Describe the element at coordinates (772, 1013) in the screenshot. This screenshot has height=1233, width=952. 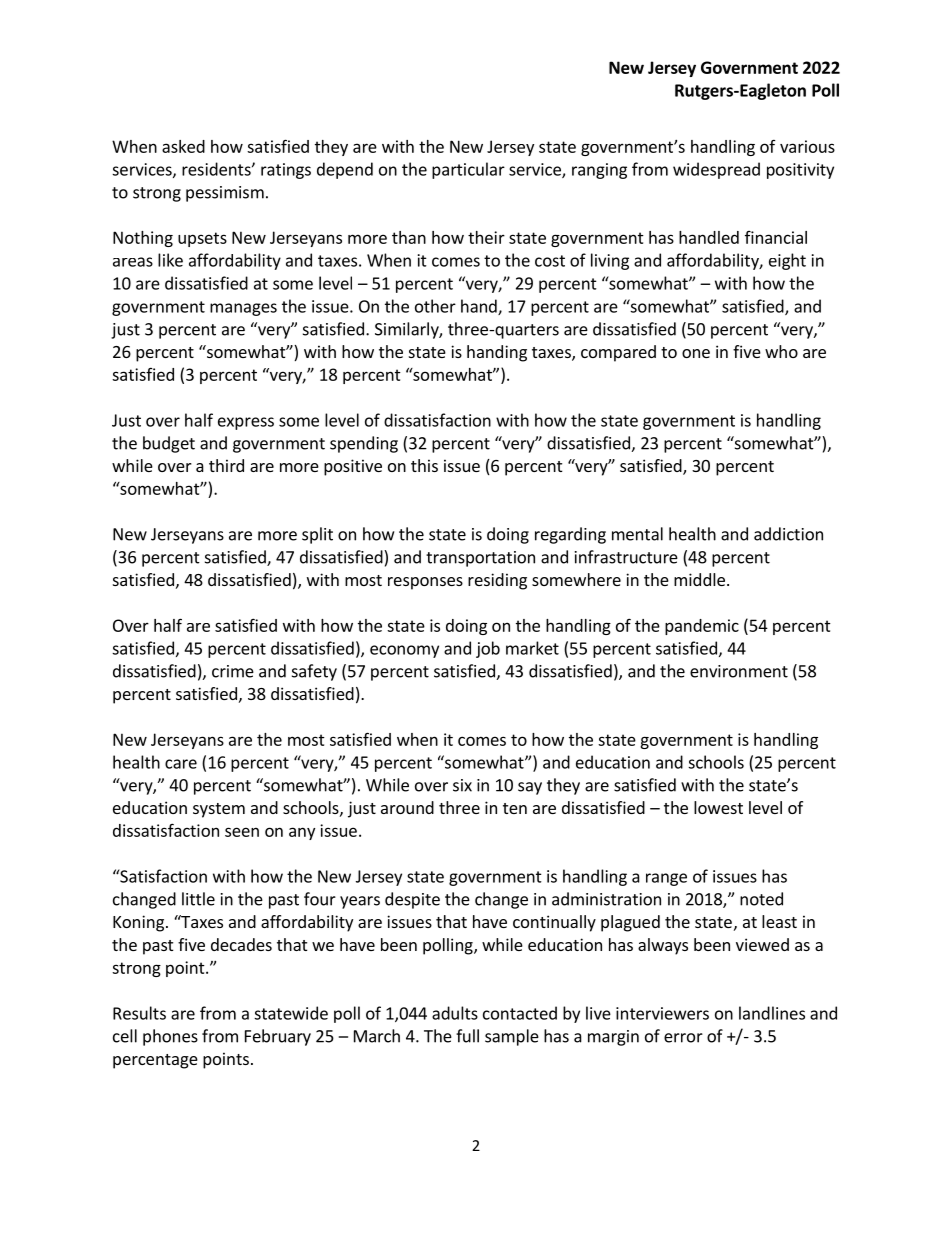
I see `landlines` at that location.
